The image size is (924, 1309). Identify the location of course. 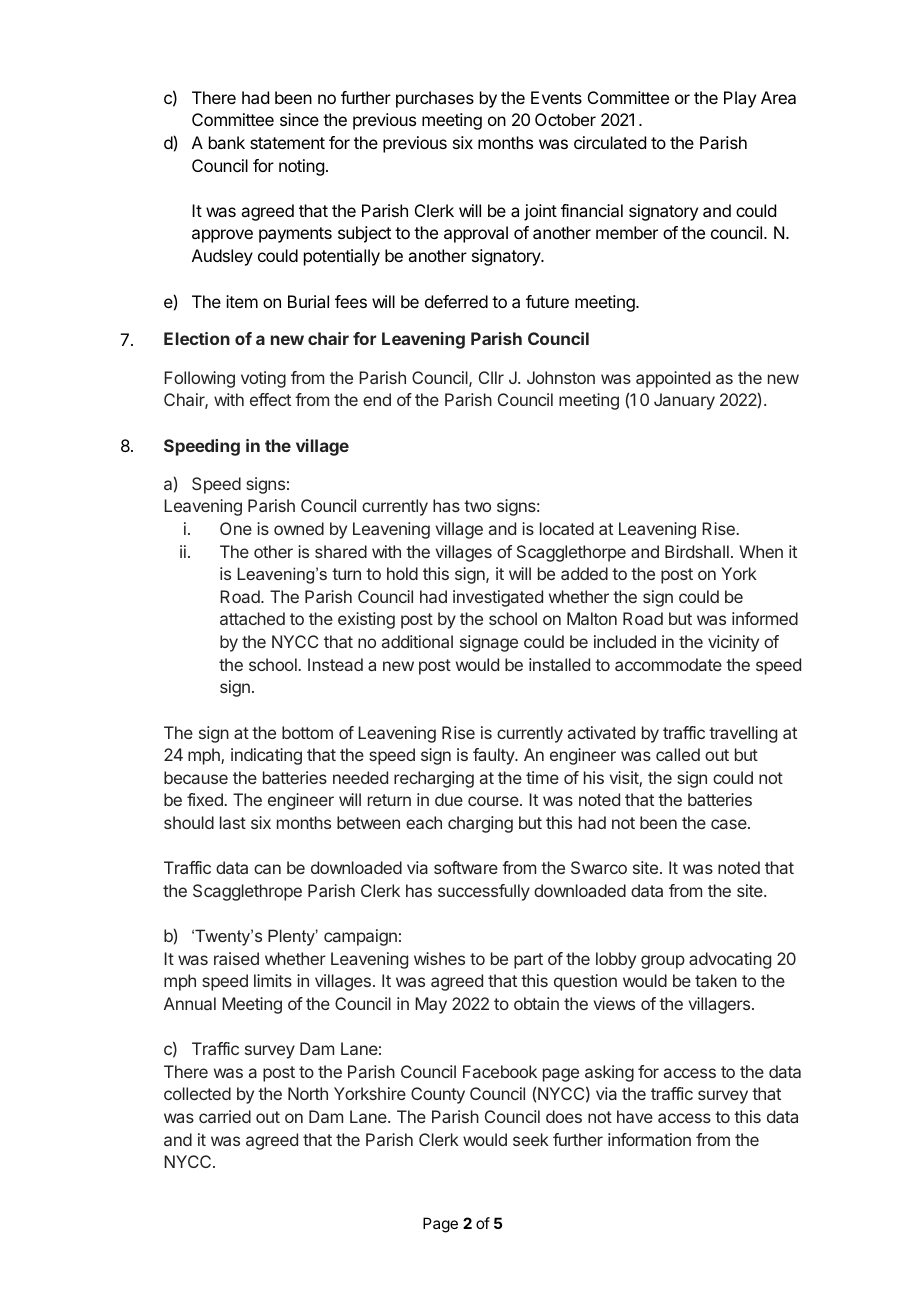
(494, 801).
